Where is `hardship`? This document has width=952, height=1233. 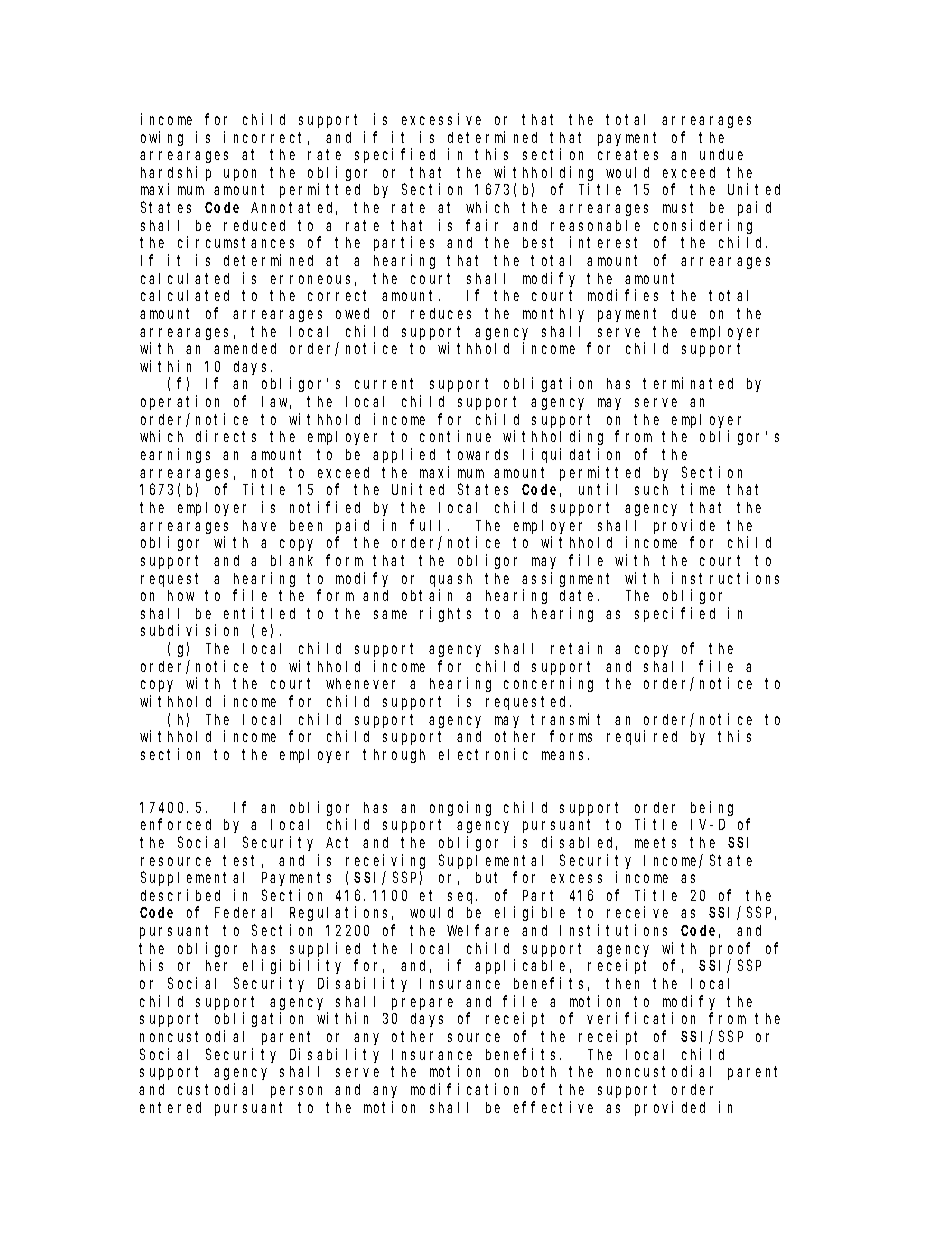 hardship is located at coordinates (176, 173).
